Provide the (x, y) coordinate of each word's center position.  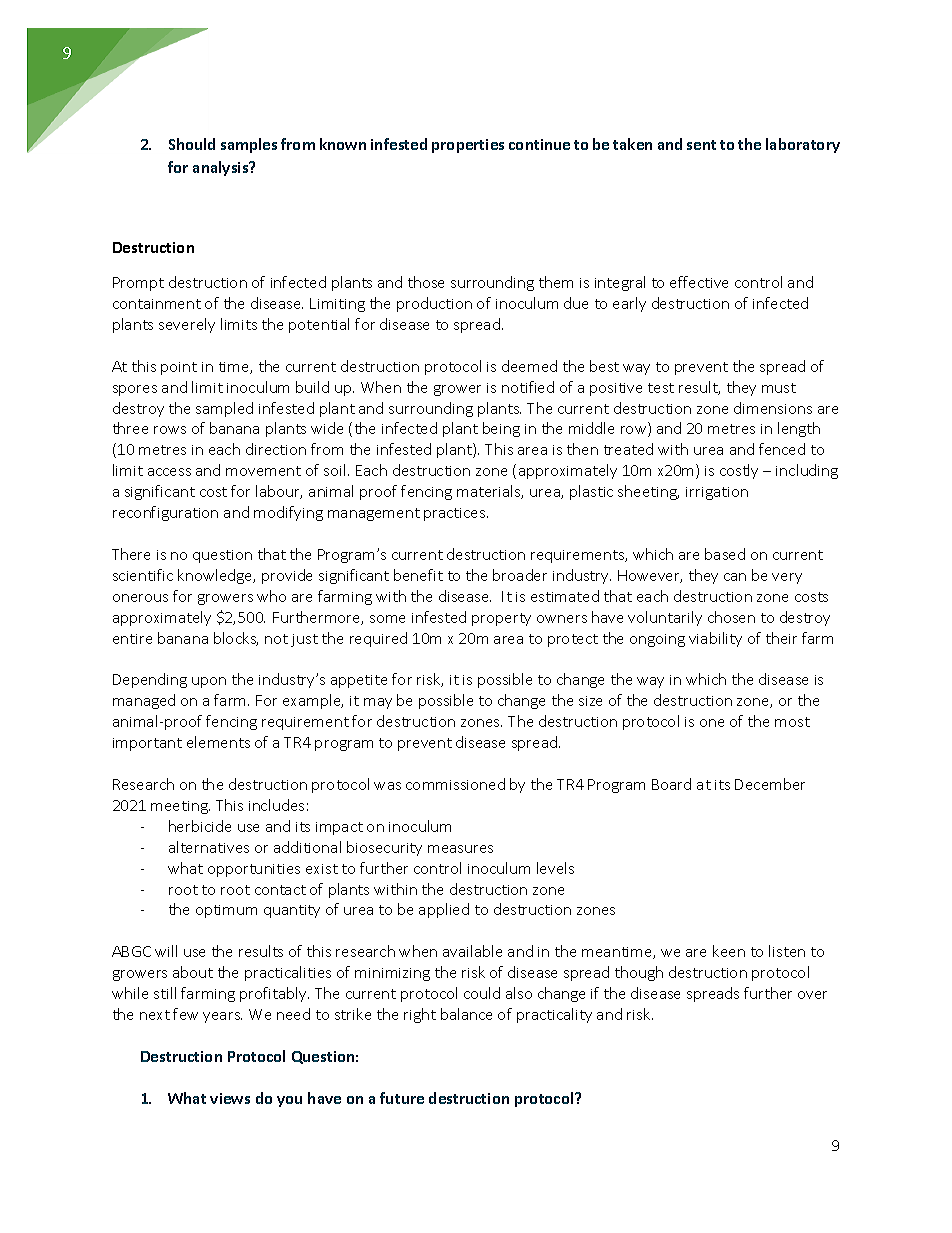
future (402, 1098)
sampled (224, 409)
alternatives (209, 847)
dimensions (773, 408)
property (501, 619)
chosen (731, 617)
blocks (236, 639)
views (230, 1098)
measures (460, 849)
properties (468, 146)
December (770, 784)
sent (701, 145)
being (501, 429)
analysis (222, 168)
